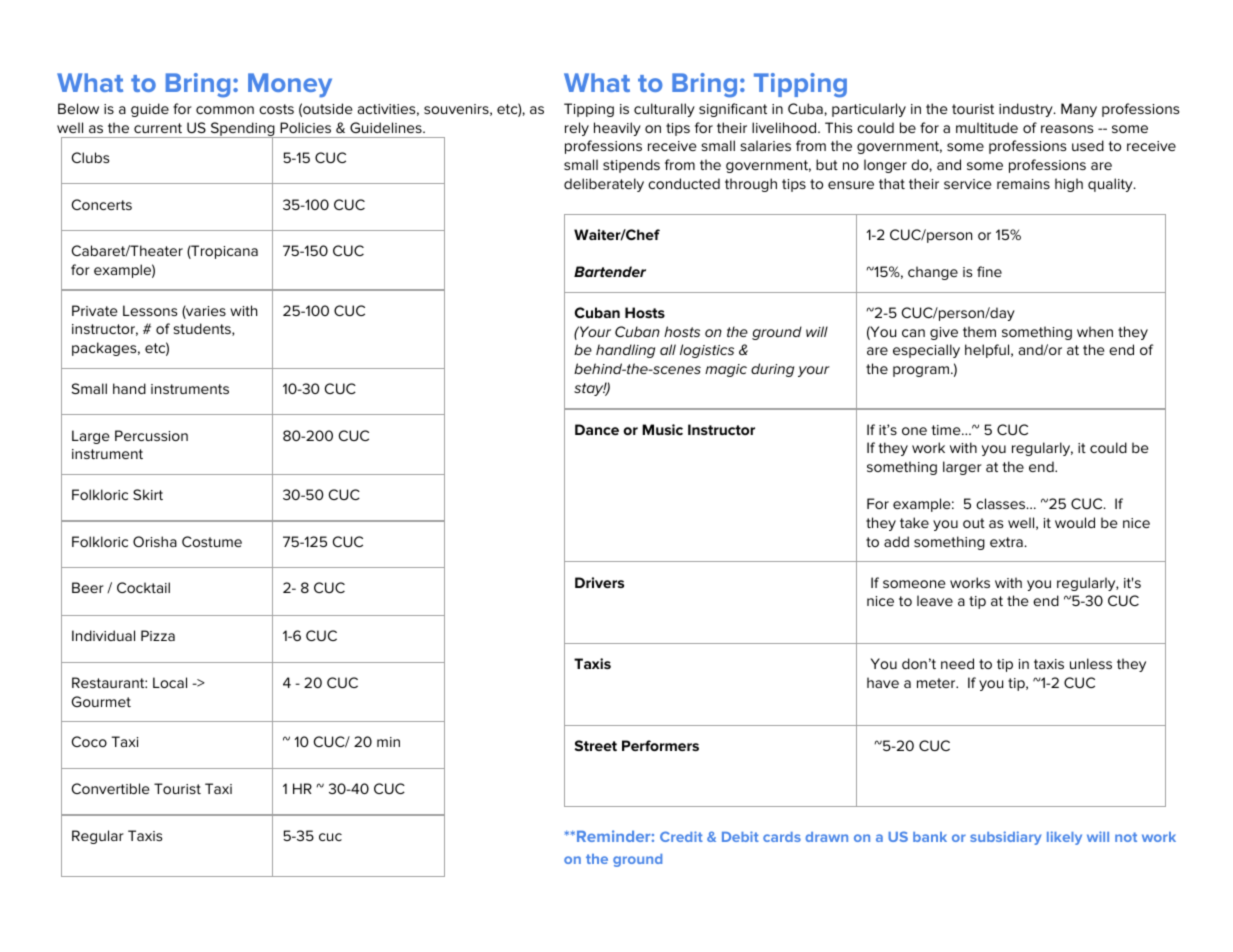  What do you see at coordinates (617, 129) in the screenshot?
I see `heavily` at bounding box center [617, 129].
